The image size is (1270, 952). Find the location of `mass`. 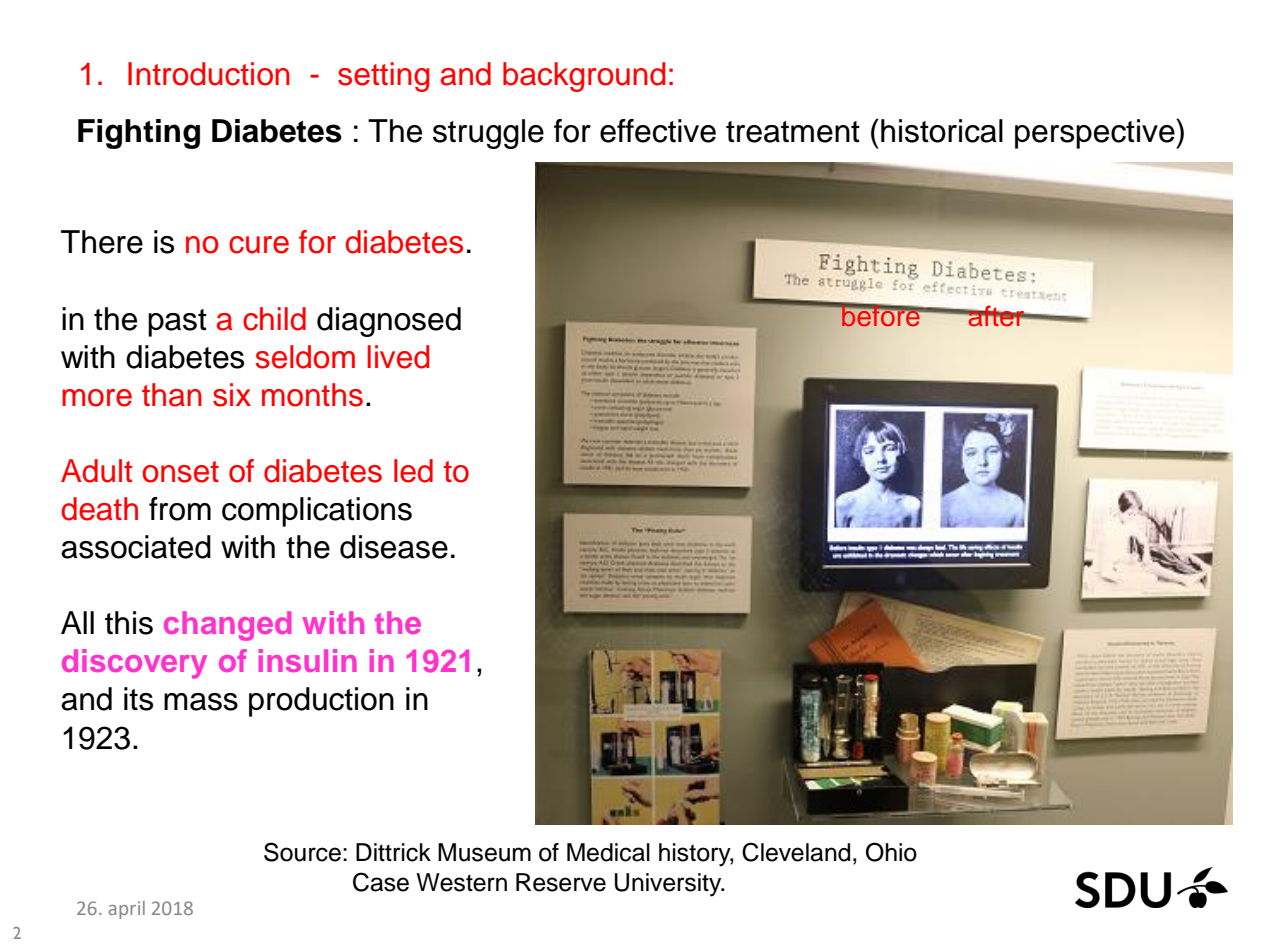

mass is located at coordinates (201, 702).
